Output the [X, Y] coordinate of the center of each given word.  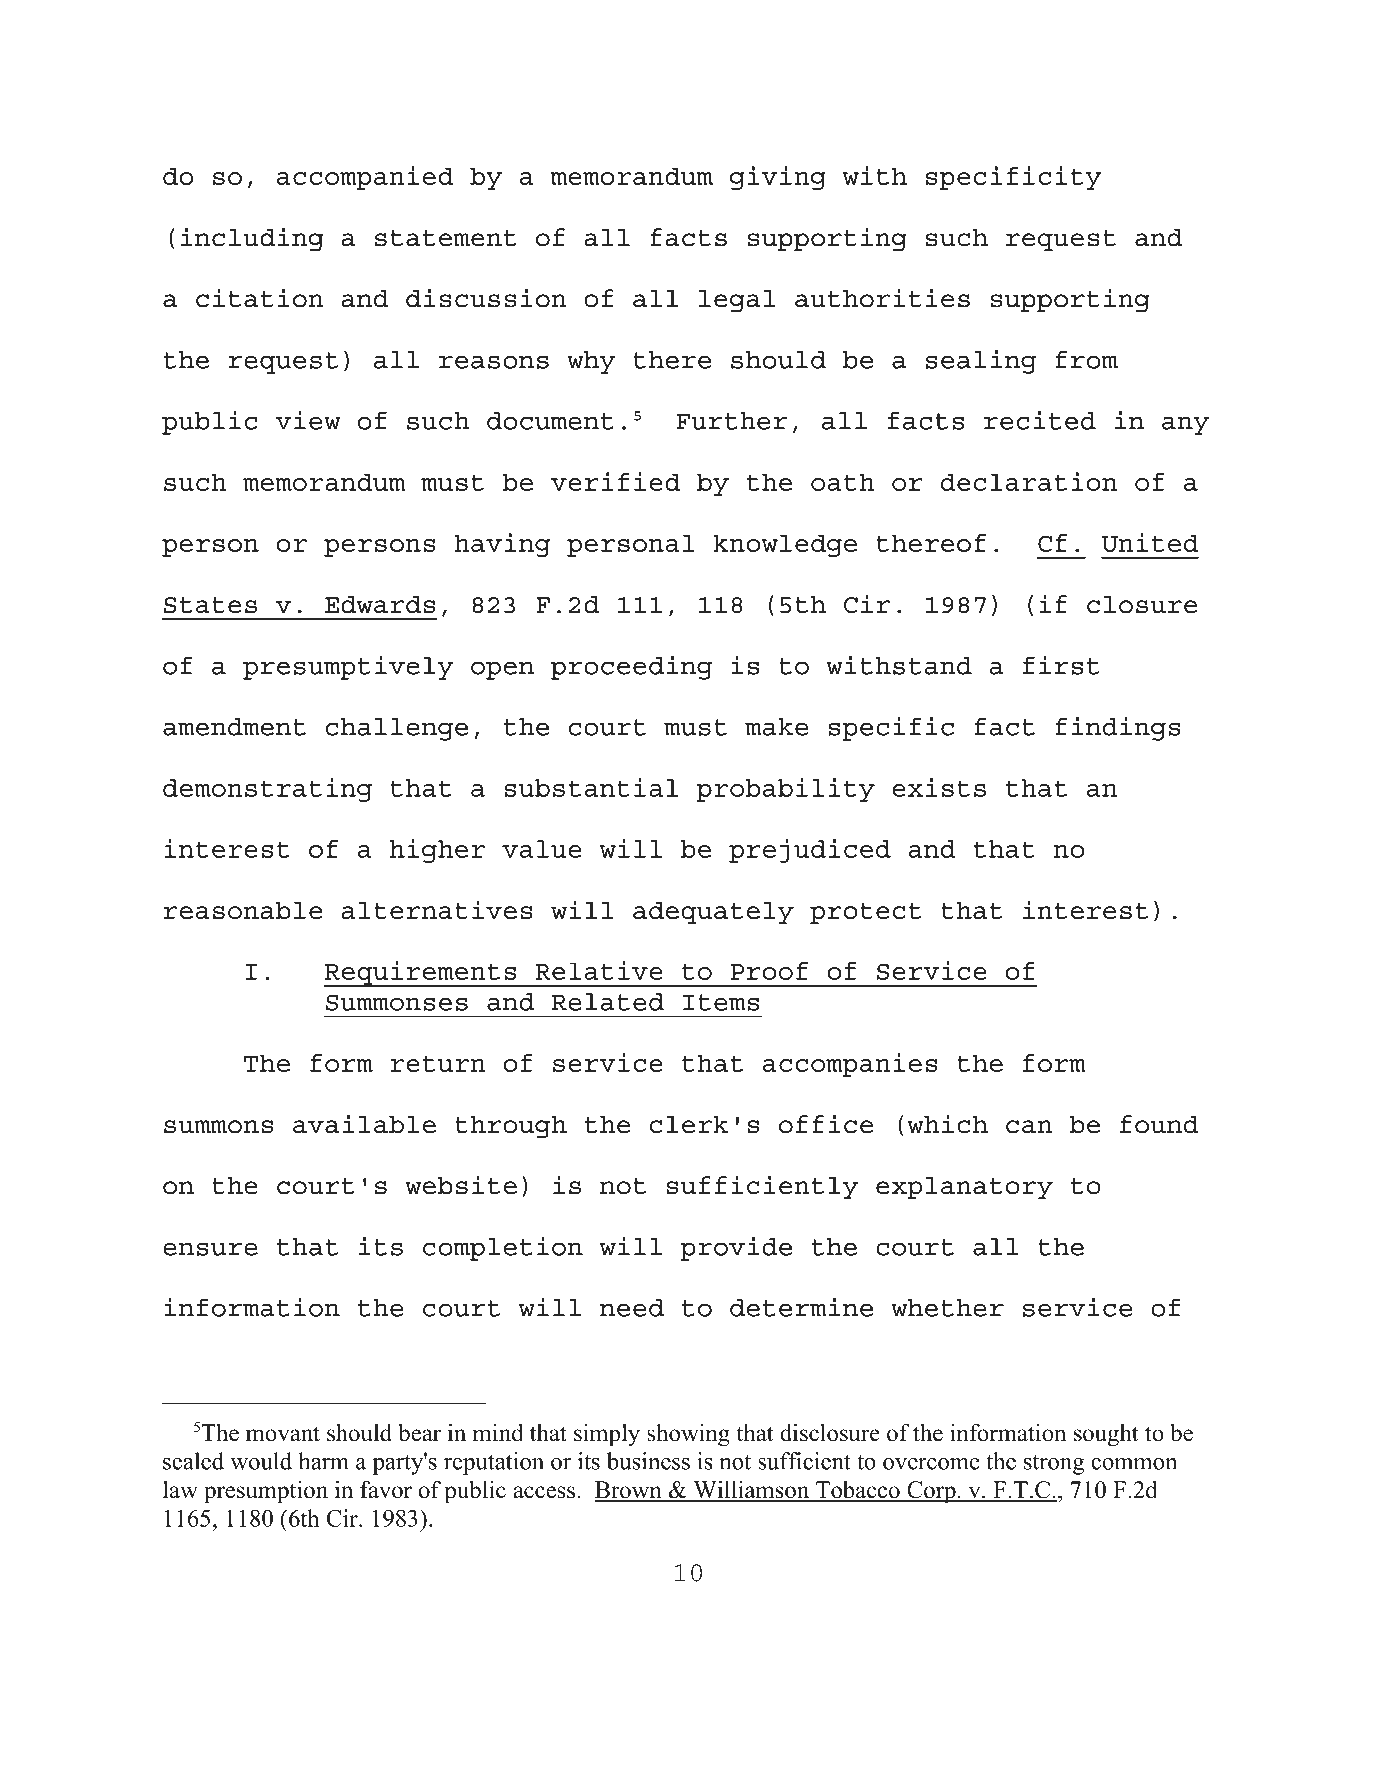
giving [778, 178]
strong [1054, 1465]
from [1086, 359]
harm [323, 1461]
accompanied [365, 178]
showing [688, 1435]
